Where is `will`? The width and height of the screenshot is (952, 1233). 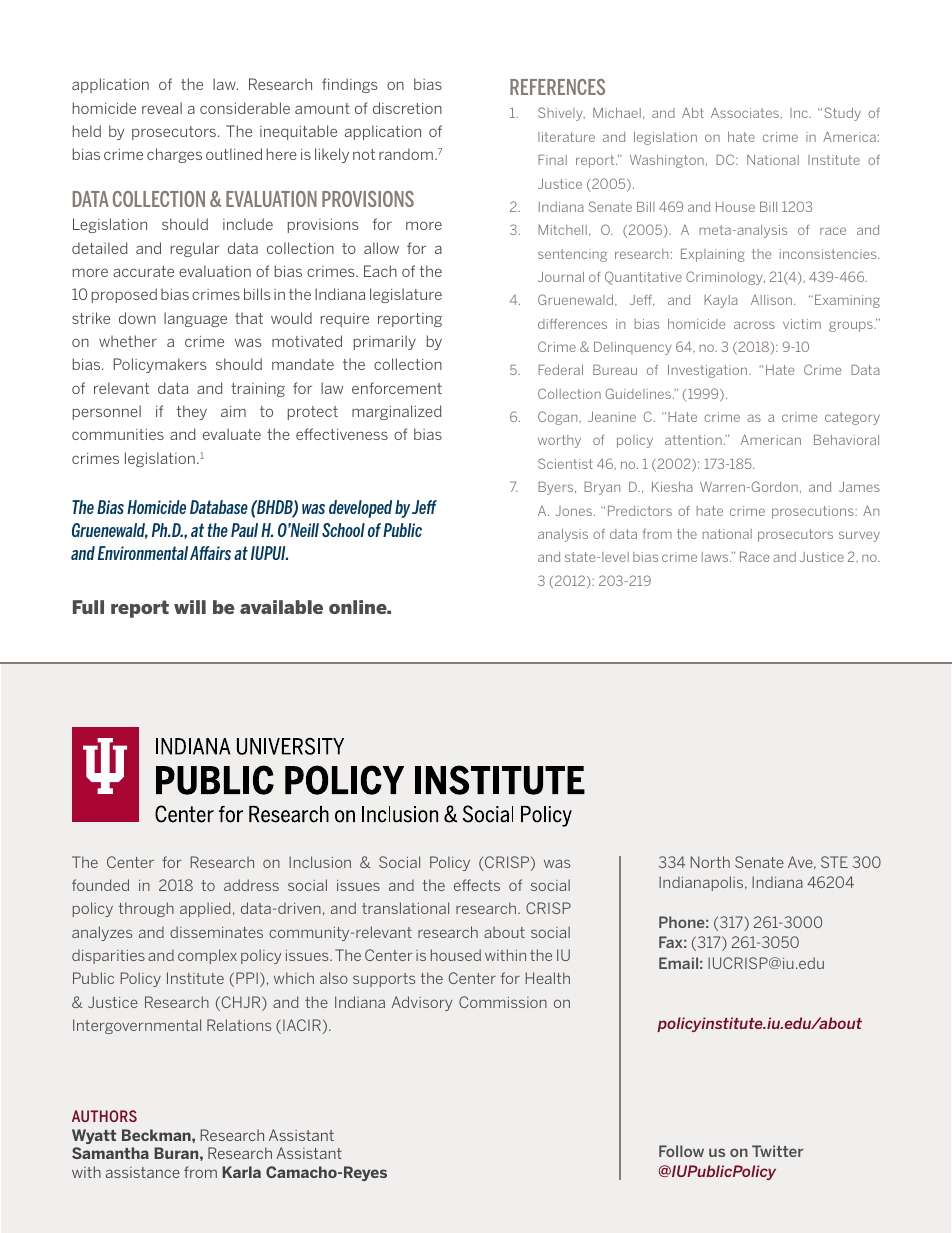
will is located at coordinates (190, 607).
